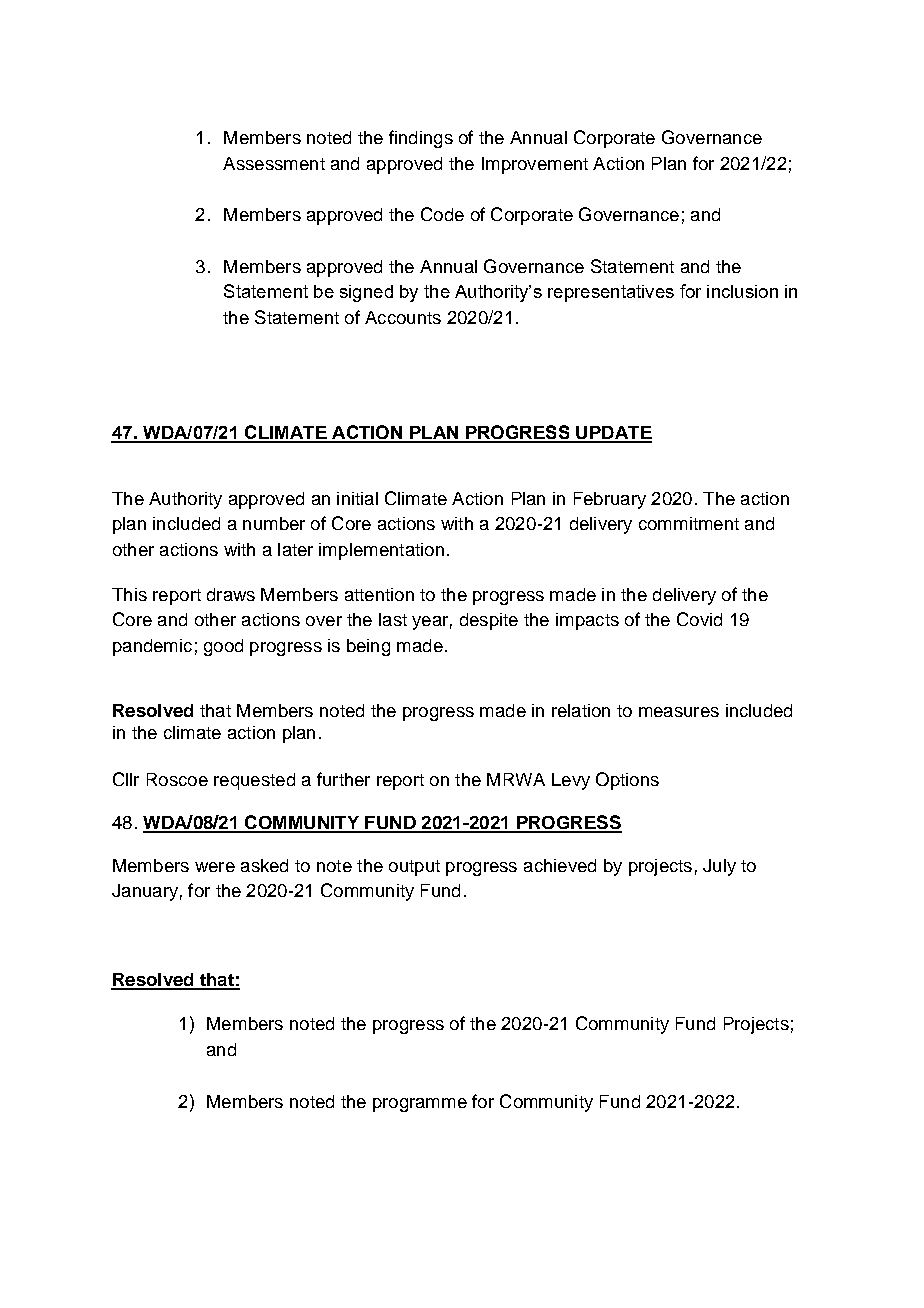  Describe the element at coordinates (274, 163) in the page. I see `Assessment` at that location.
